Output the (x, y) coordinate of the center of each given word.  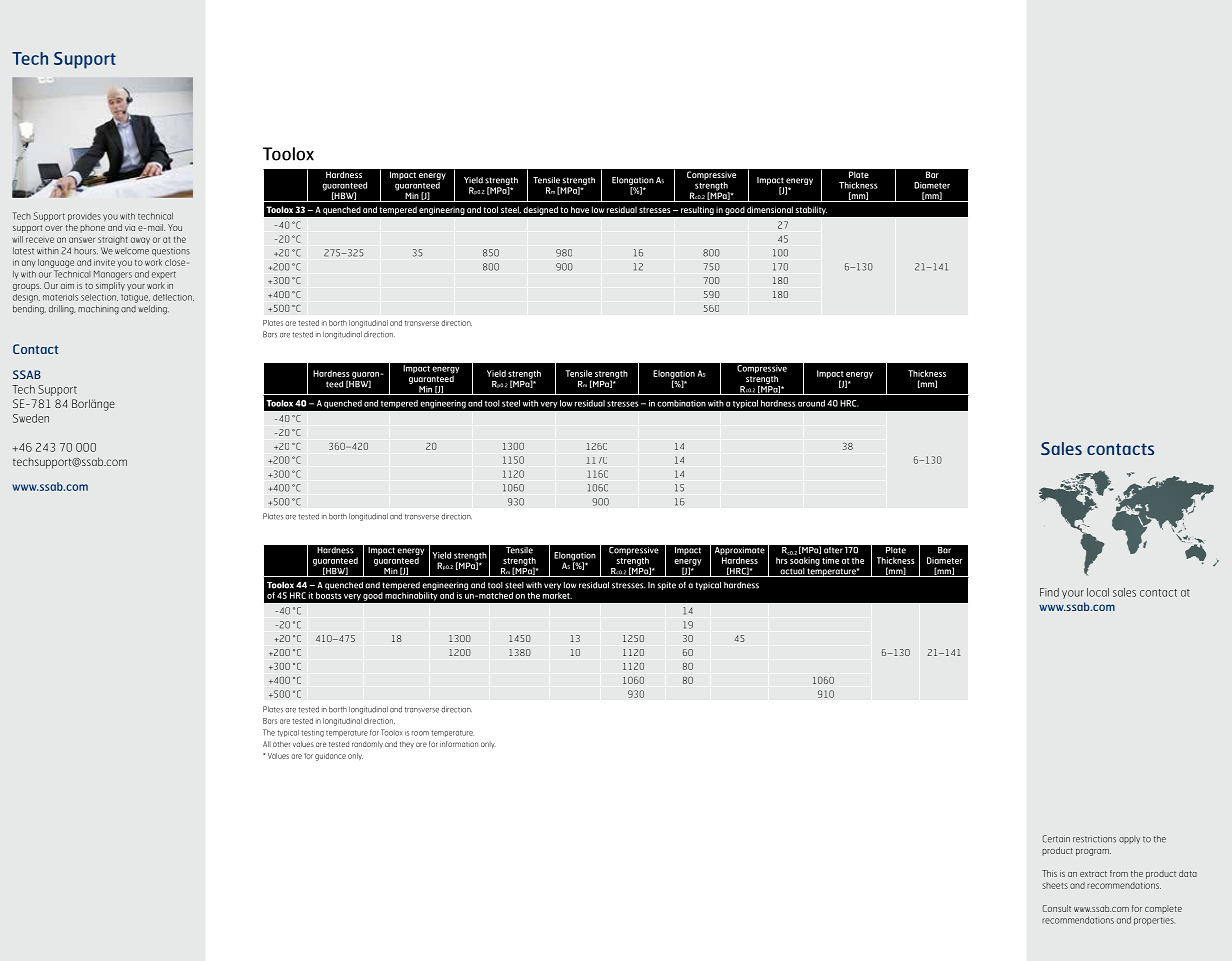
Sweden (31, 418)
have (580, 209)
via (130, 228)
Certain (1056, 839)
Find (1049, 592)
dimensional (770, 209)
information (459, 744)
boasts (329, 595)
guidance (330, 757)
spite (667, 586)
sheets (1055, 885)
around (811, 403)
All (267, 744)
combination (681, 403)
